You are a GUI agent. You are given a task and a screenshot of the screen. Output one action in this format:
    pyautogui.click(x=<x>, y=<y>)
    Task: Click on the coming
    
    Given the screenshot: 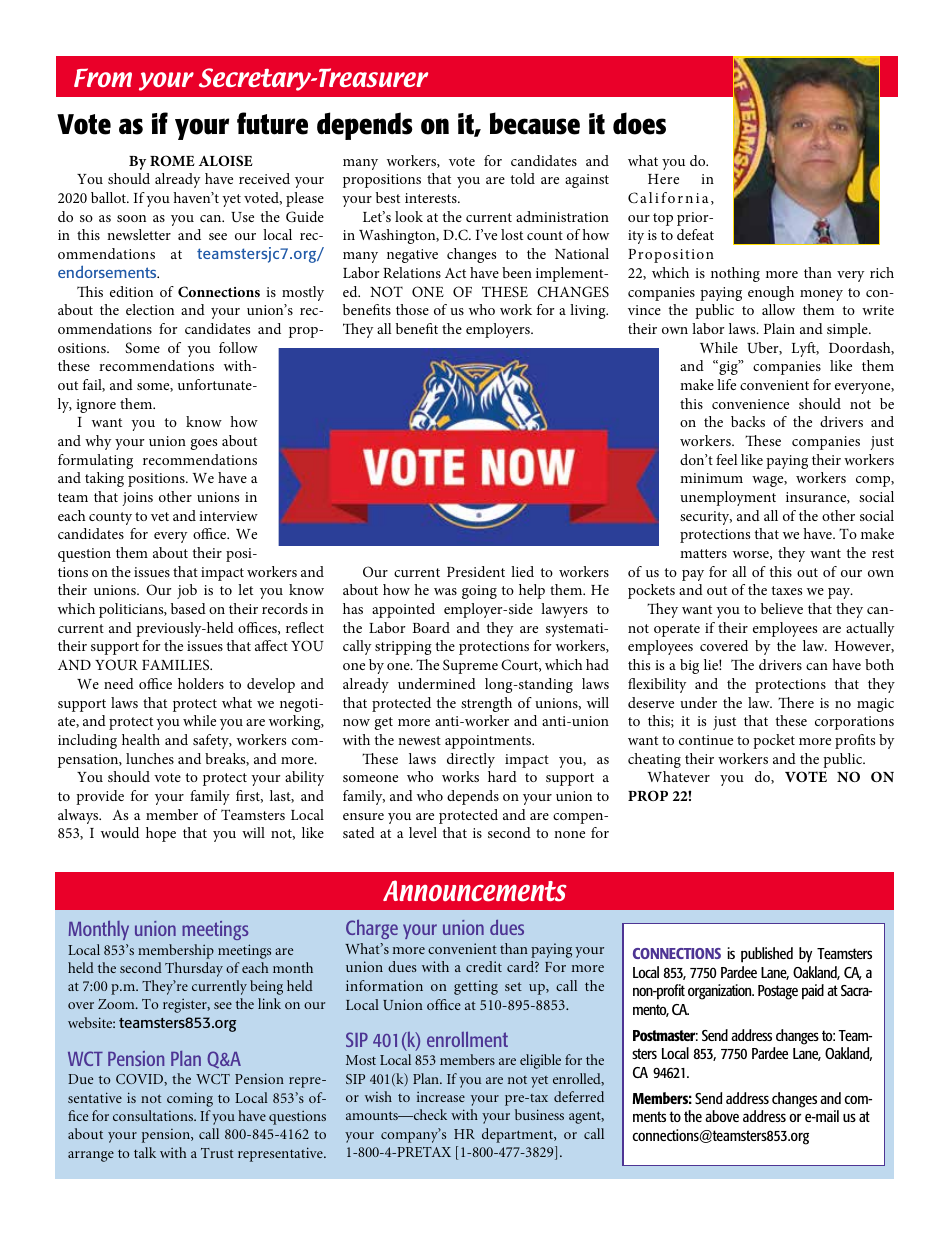 What is the action you would take?
    pyautogui.click(x=190, y=1099)
